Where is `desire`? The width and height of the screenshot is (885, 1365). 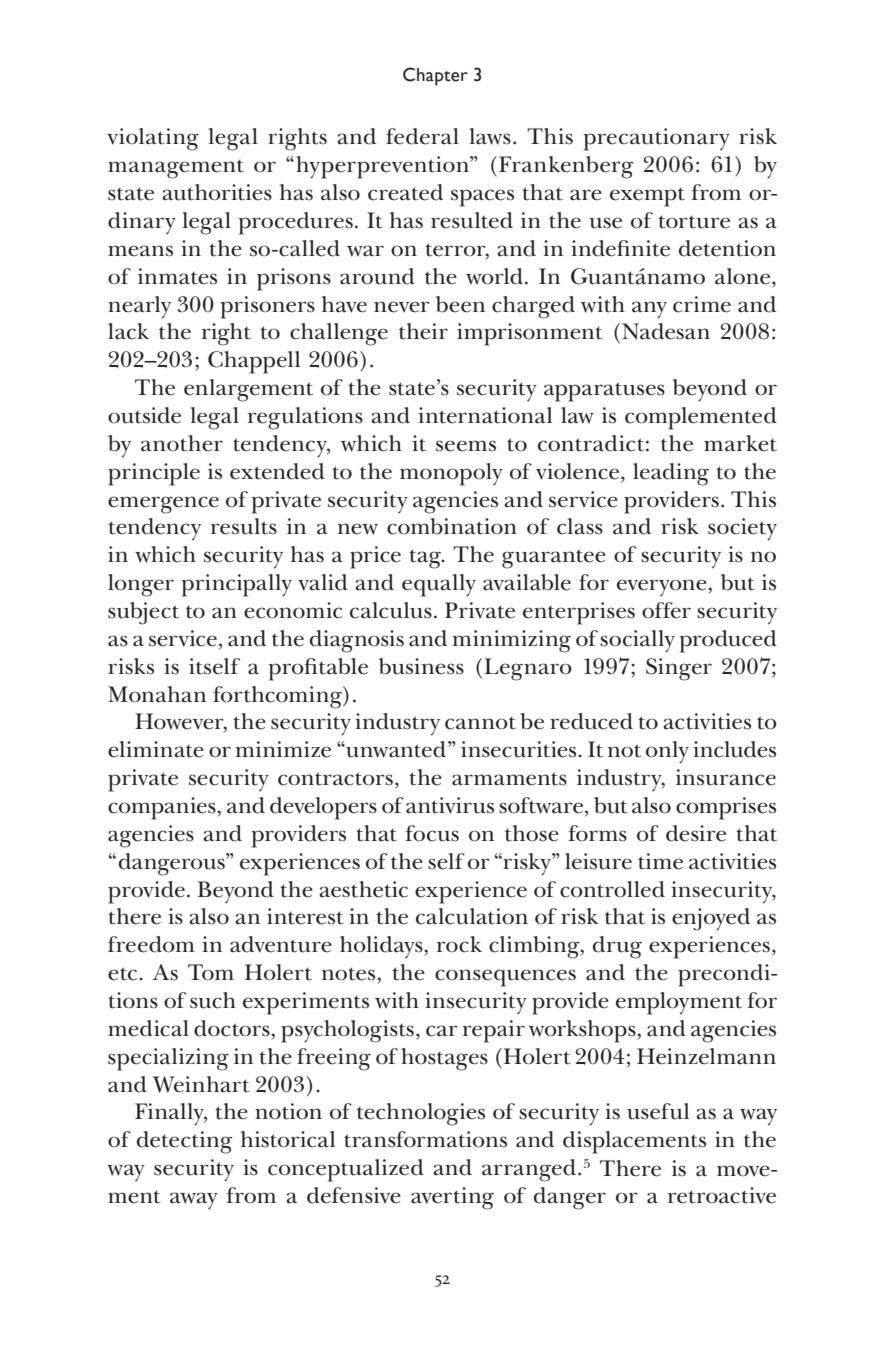
desire is located at coordinates (696, 833).
